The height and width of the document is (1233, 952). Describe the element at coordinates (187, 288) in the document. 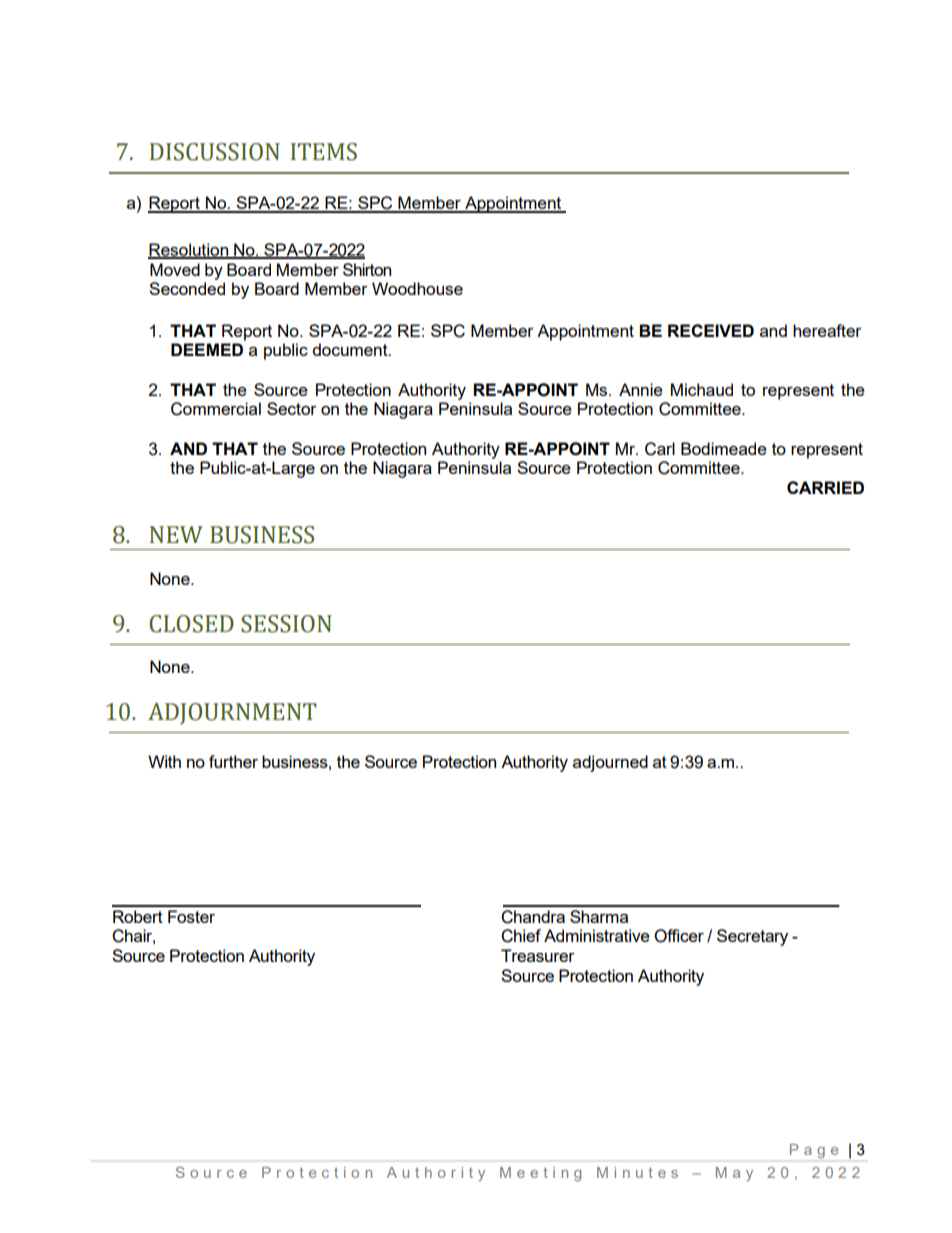

I see `Seconded` at that location.
